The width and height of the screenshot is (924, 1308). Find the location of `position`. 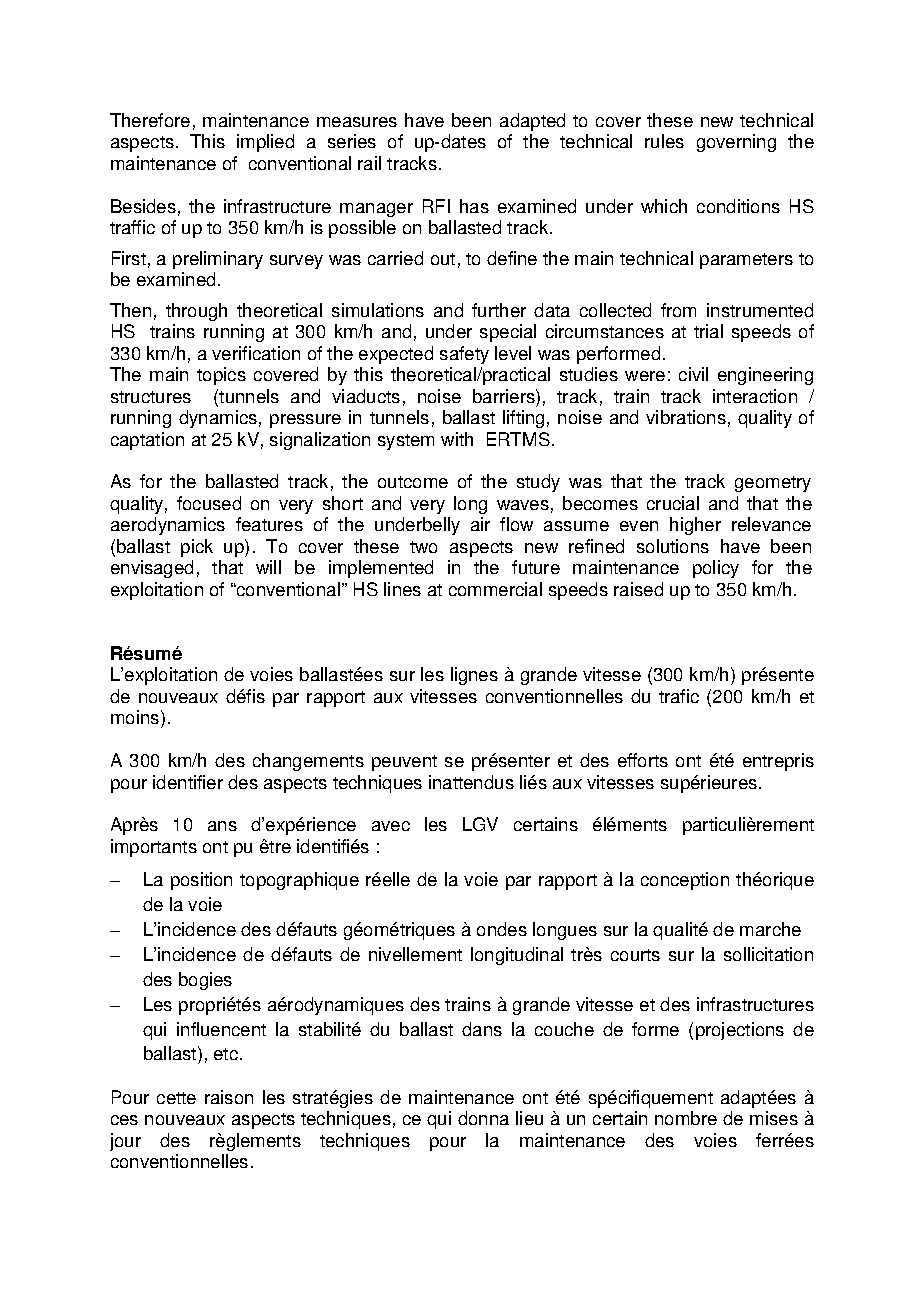

position is located at coordinates (201, 881).
